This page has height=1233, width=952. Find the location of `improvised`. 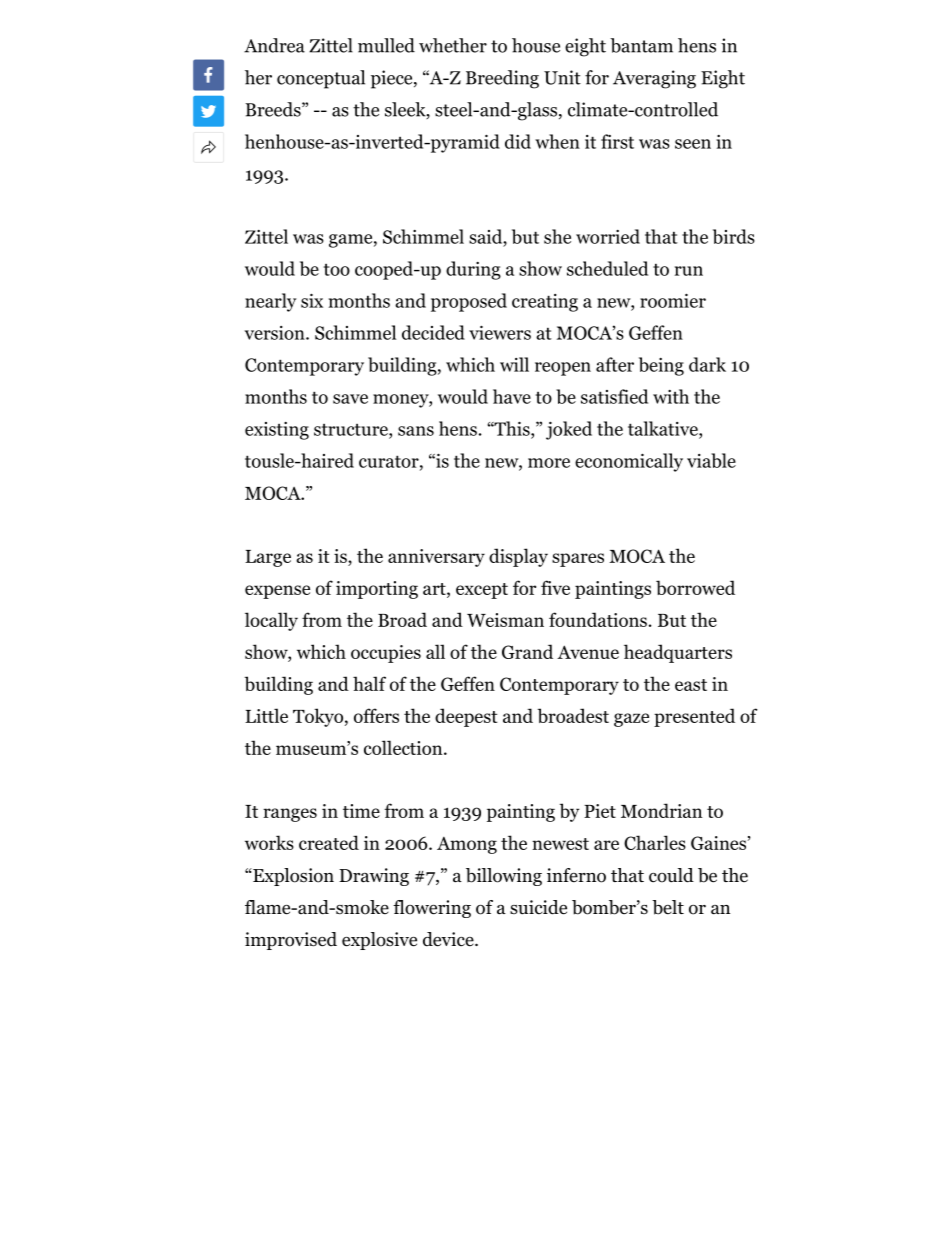

improvised is located at coordinates (291, 941).
